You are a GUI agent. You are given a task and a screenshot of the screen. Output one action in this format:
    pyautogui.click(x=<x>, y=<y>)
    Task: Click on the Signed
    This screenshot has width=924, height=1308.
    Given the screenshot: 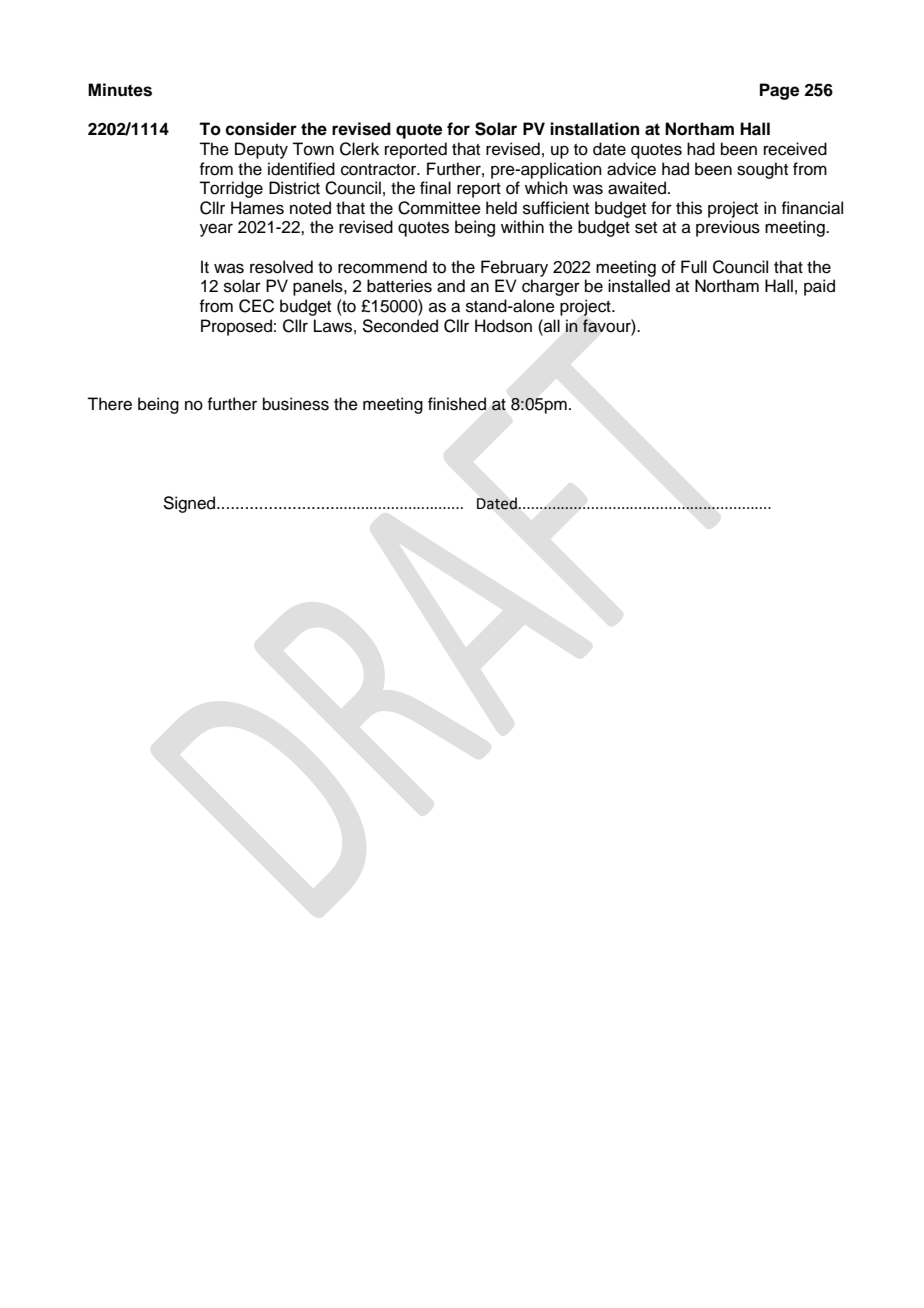 What is the action you would take?
    pyautogui.click(x=190, y=504)
